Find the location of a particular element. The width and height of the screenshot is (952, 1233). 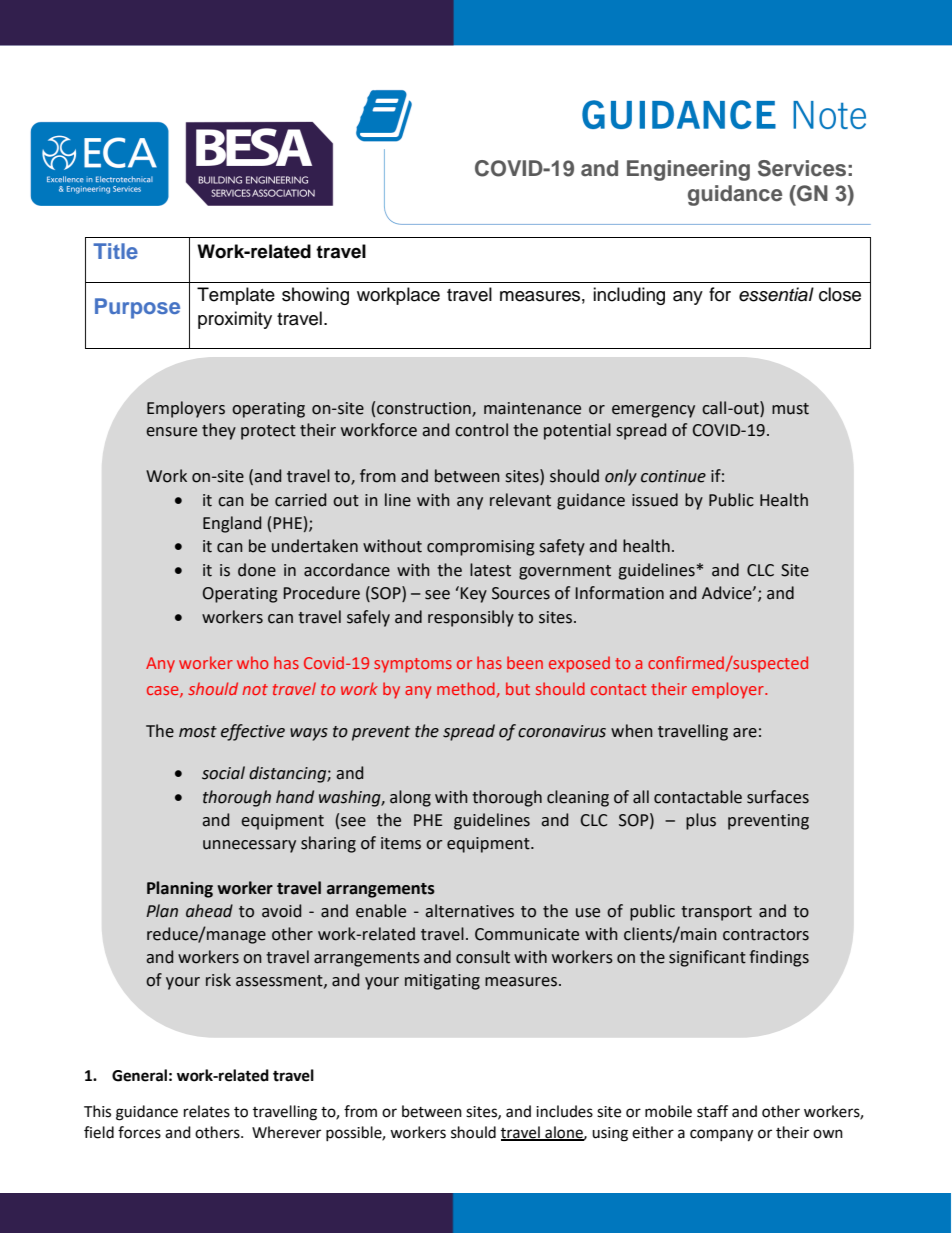

Title is located at coordinates (115, 251).
